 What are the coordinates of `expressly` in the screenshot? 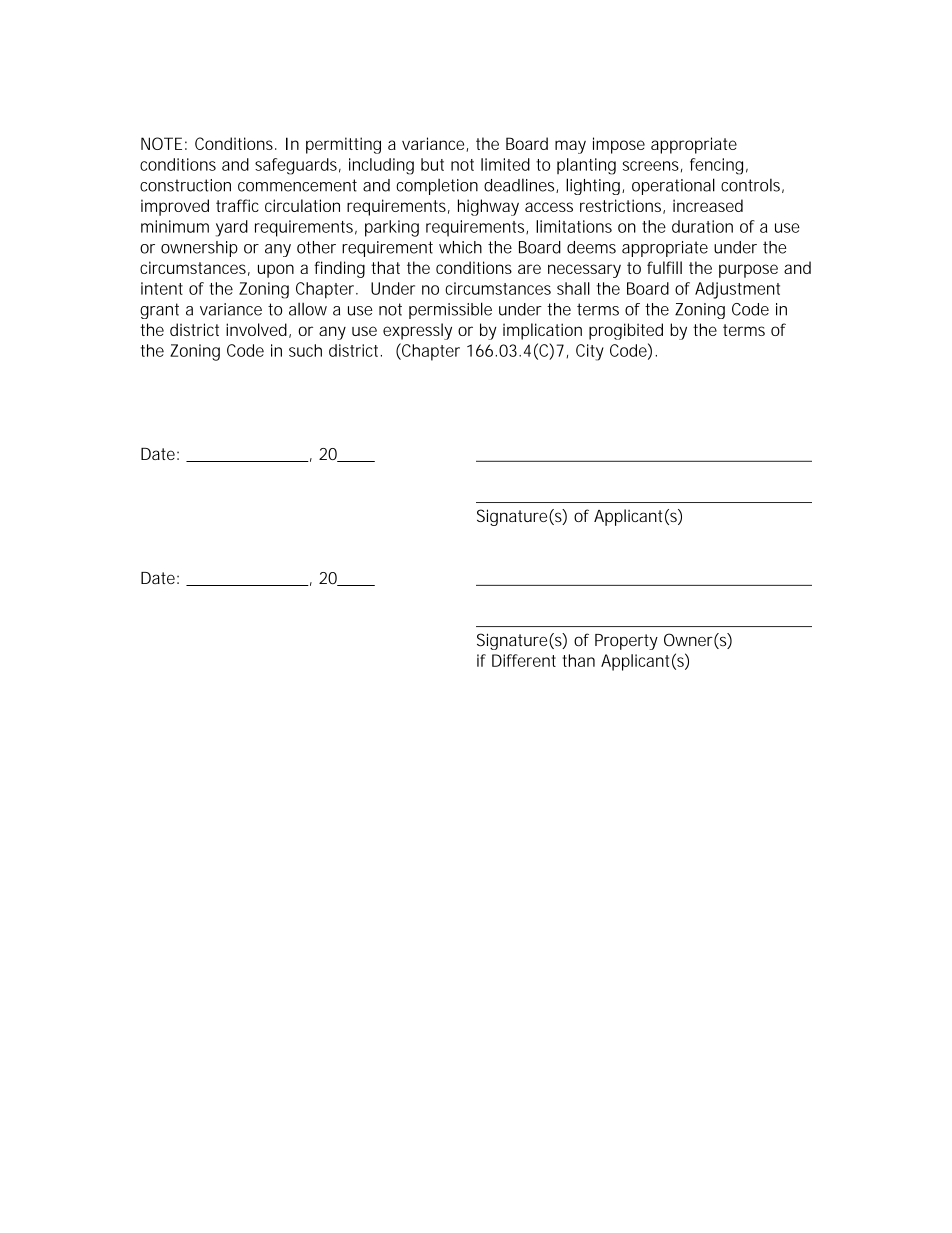 It's located at (417, 331).
